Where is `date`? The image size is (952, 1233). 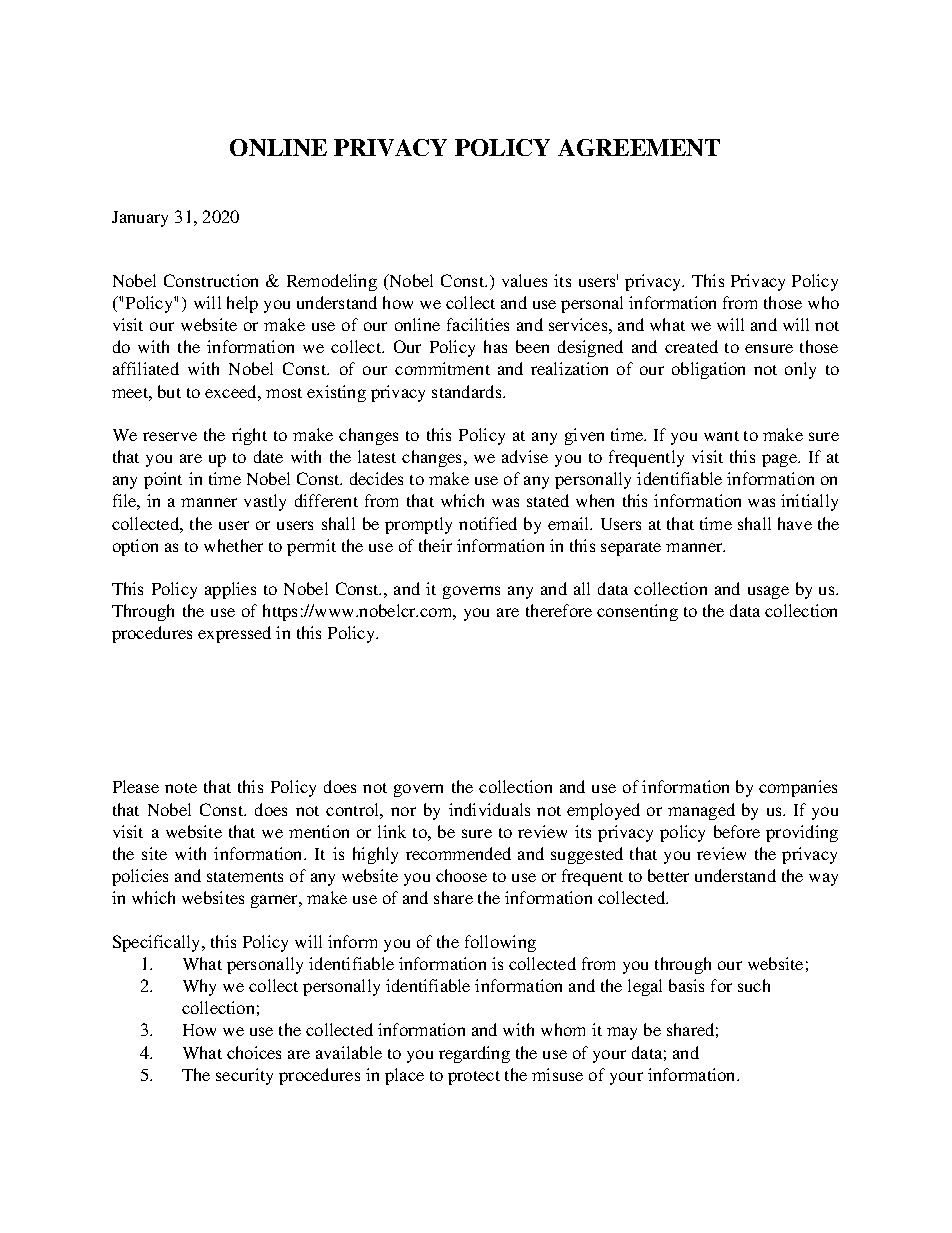
date is located at coordinates (268, 456).
